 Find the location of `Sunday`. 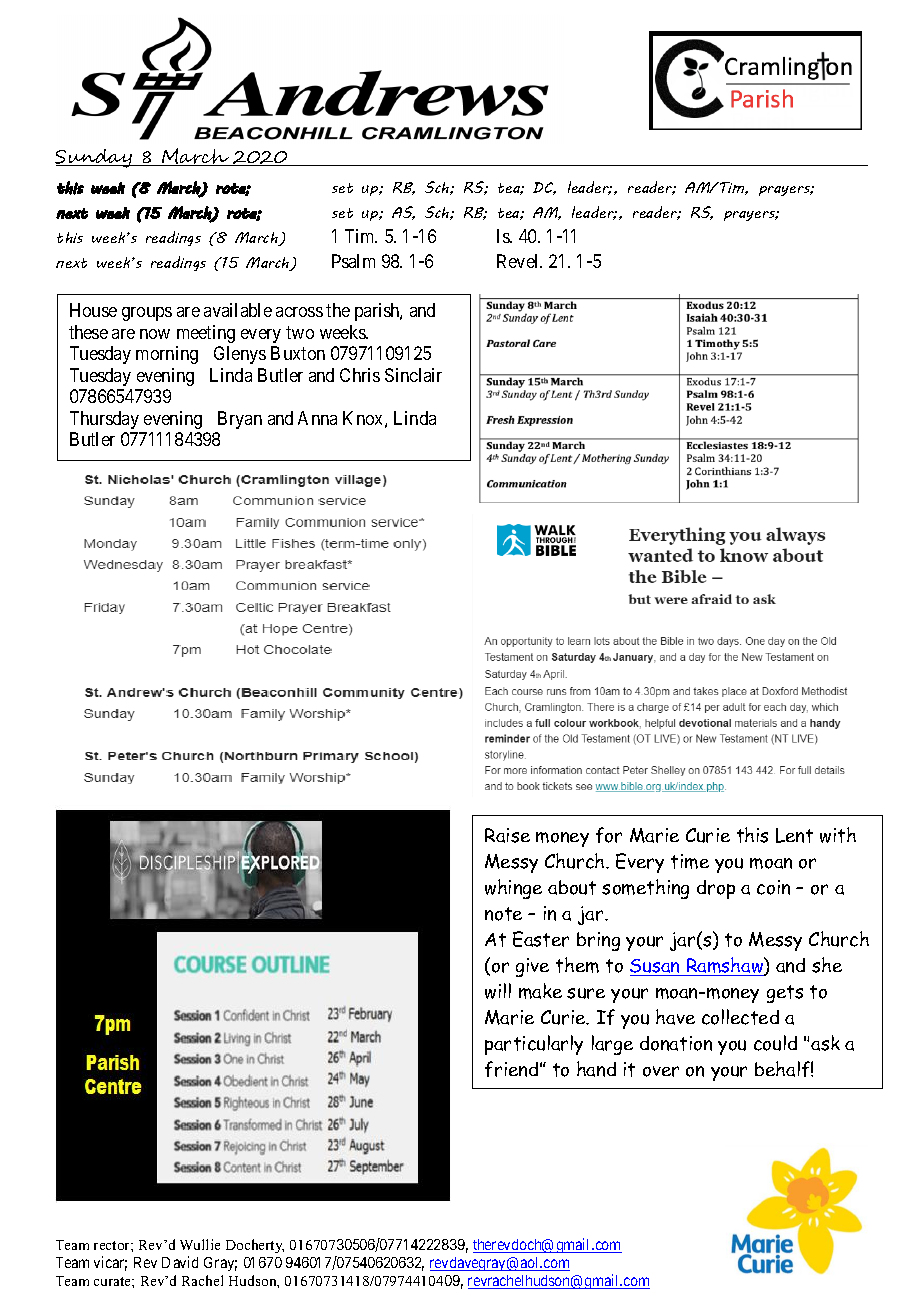

Sunday is located at coordinates (94, 158).
